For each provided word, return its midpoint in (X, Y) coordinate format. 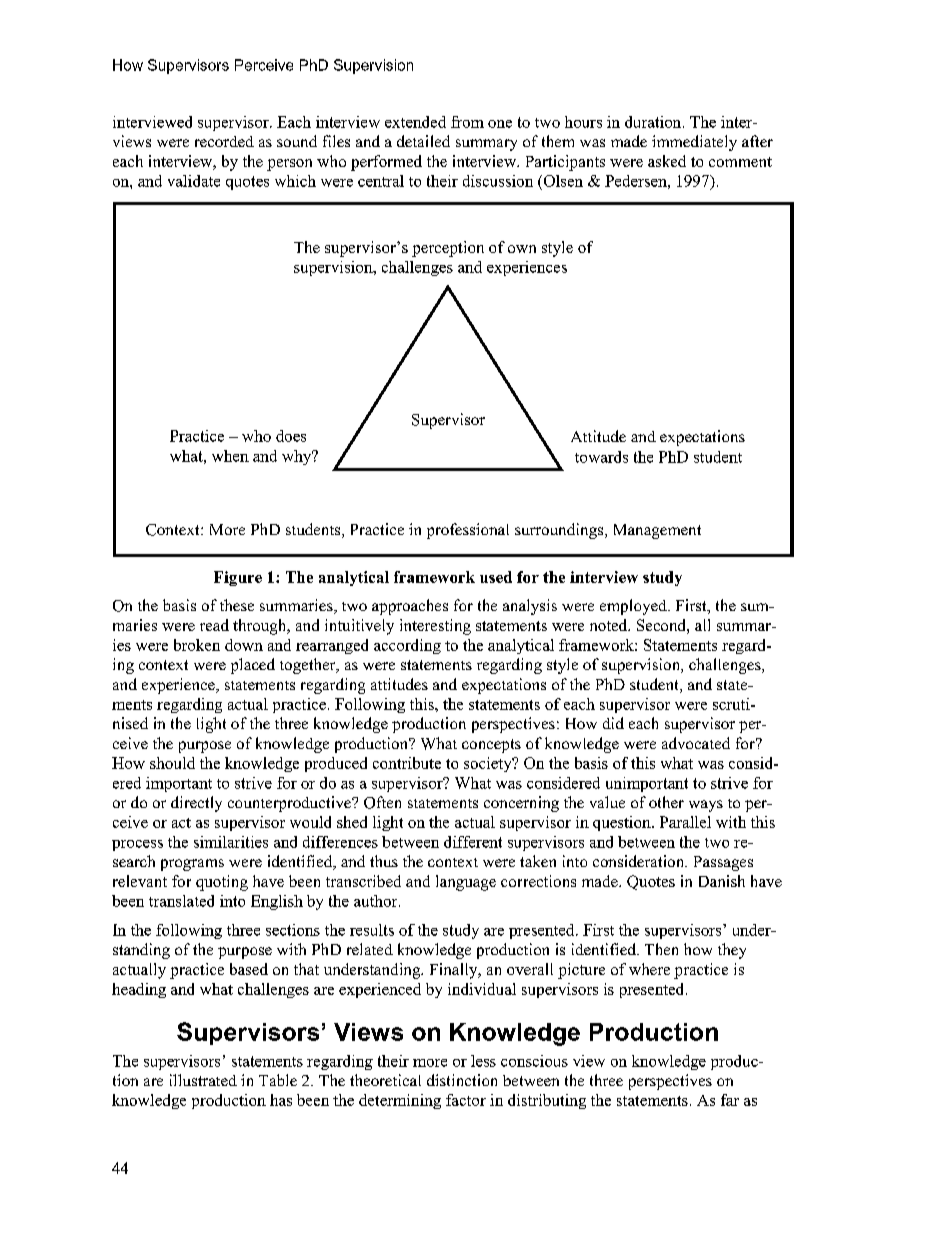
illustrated (203, 1080)
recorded (224, 141)
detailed (423, 141)
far (730, 1100)
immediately (694, 143)
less (483, 1061)
